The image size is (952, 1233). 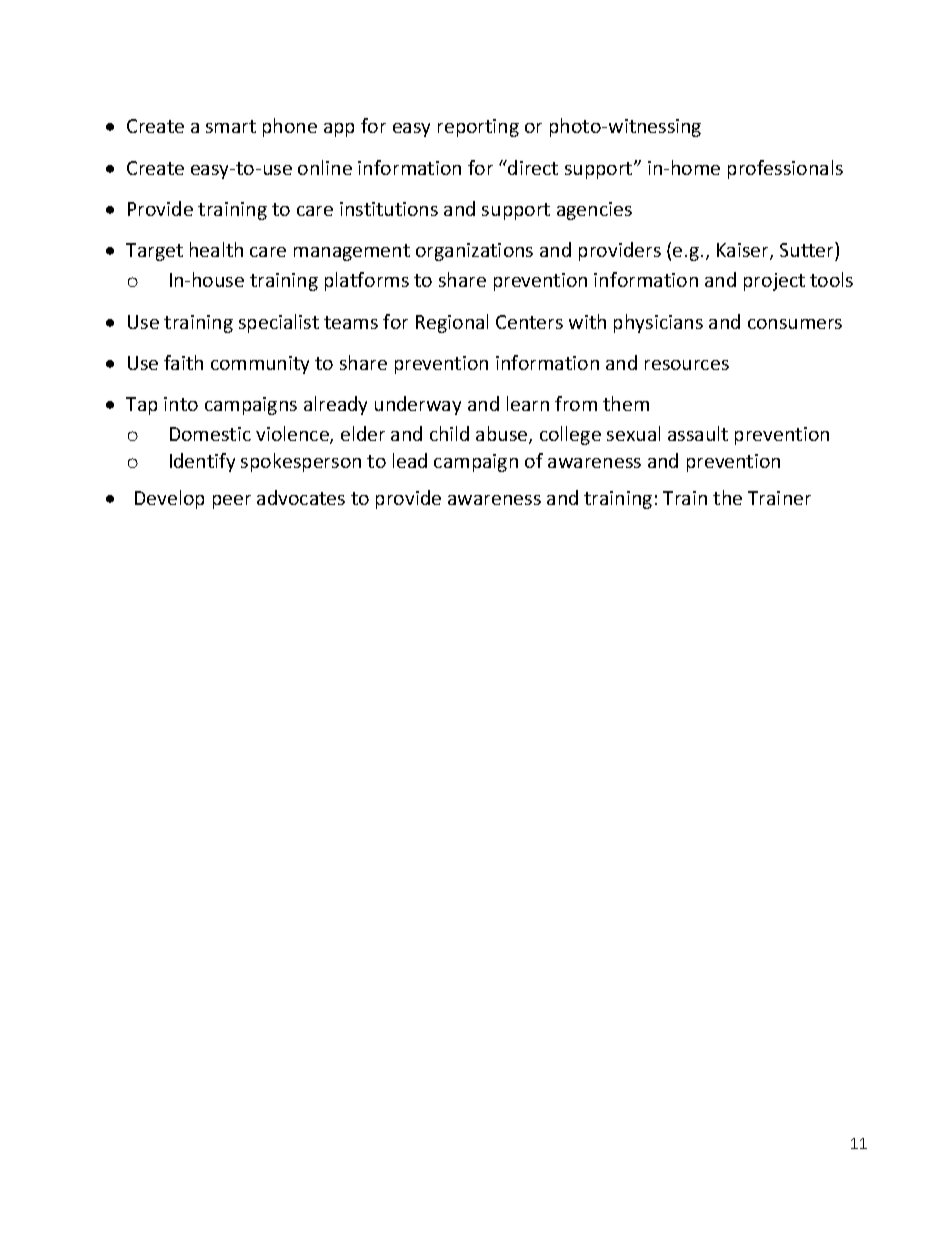 What do you see at coordinates (410, 460) in the document?
I see `lead` at bounding box center [410, 460].
